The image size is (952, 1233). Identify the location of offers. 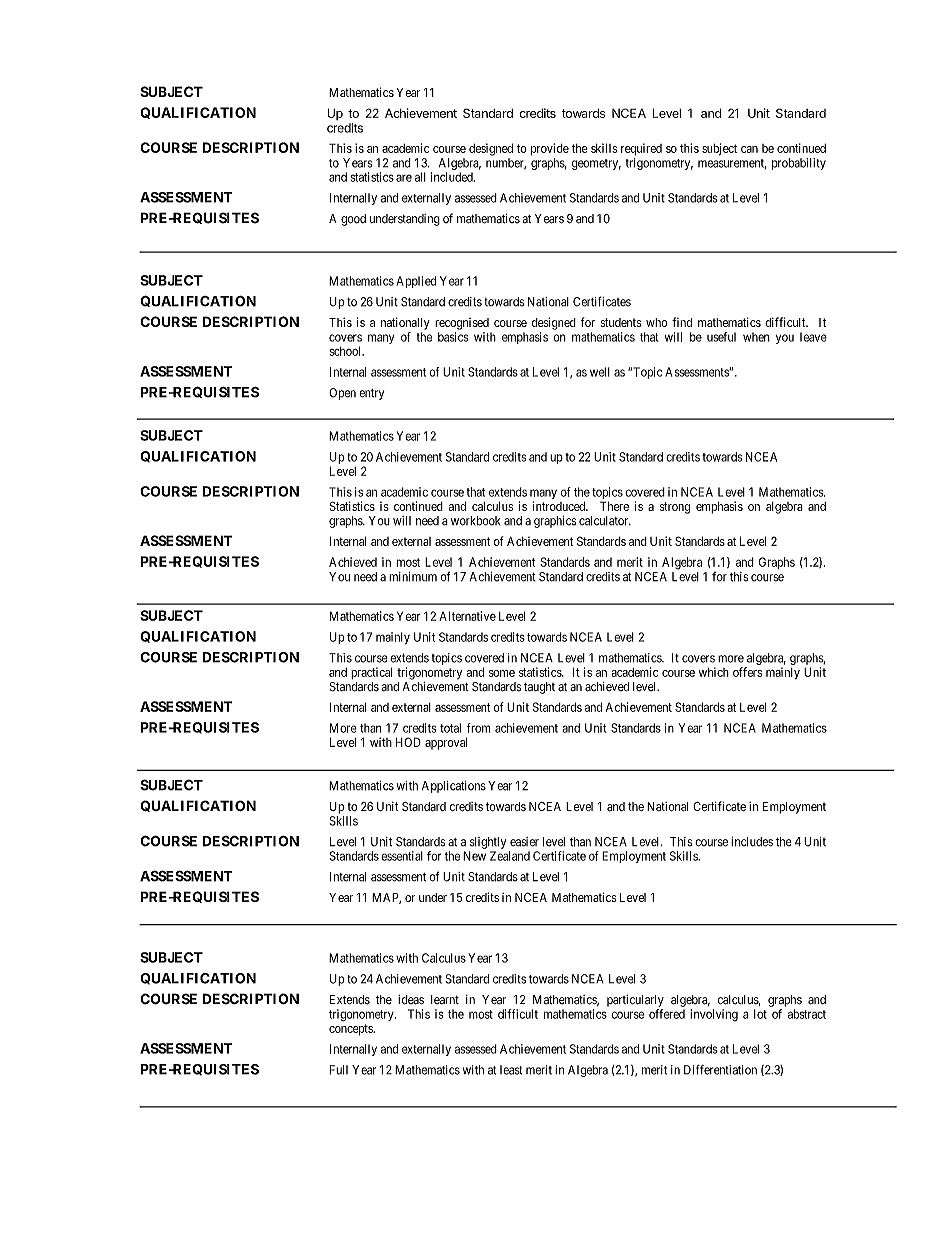
(747, 672).
